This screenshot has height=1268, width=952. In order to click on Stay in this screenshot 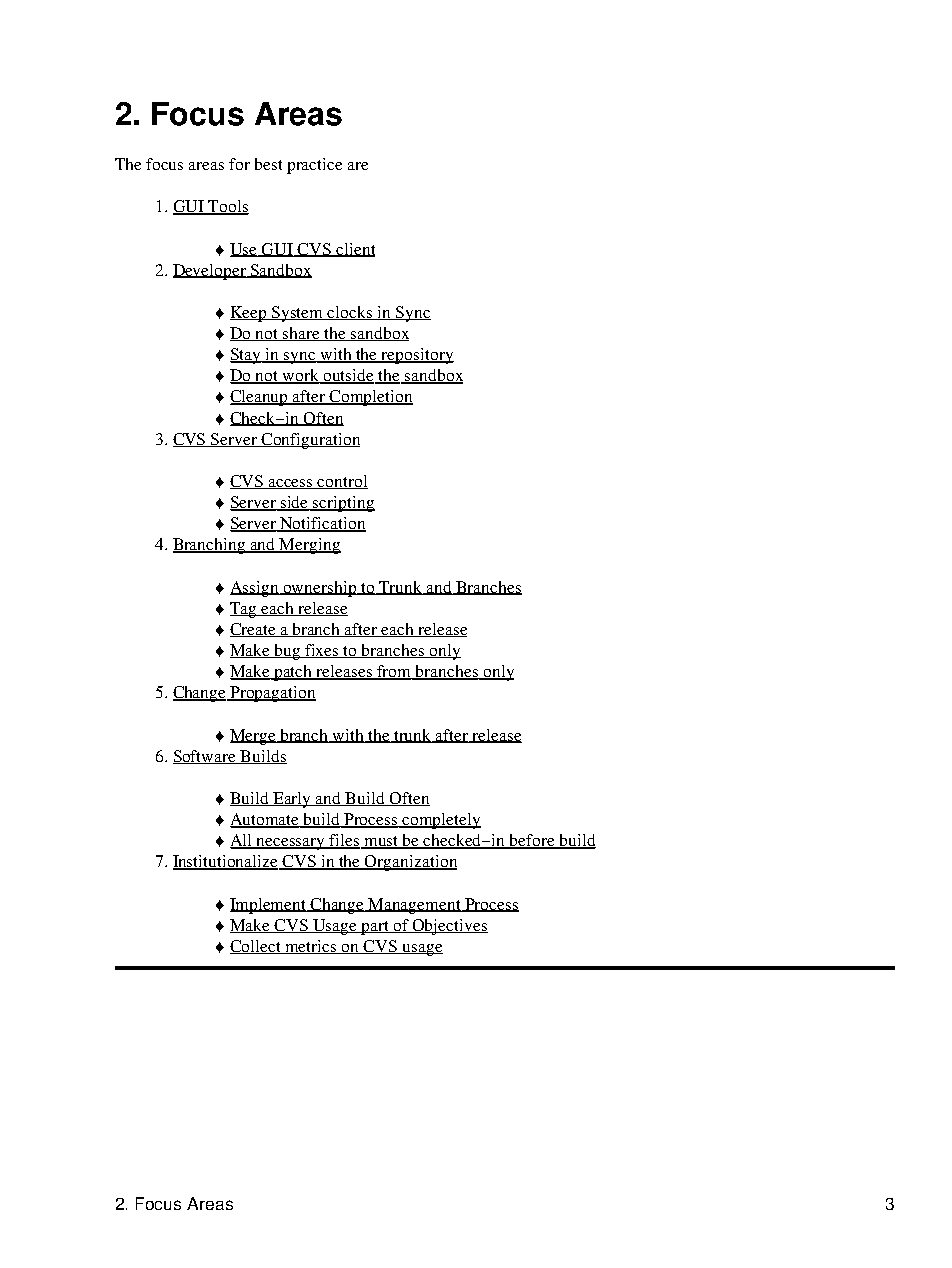, I will do `click(247, 356)`.
